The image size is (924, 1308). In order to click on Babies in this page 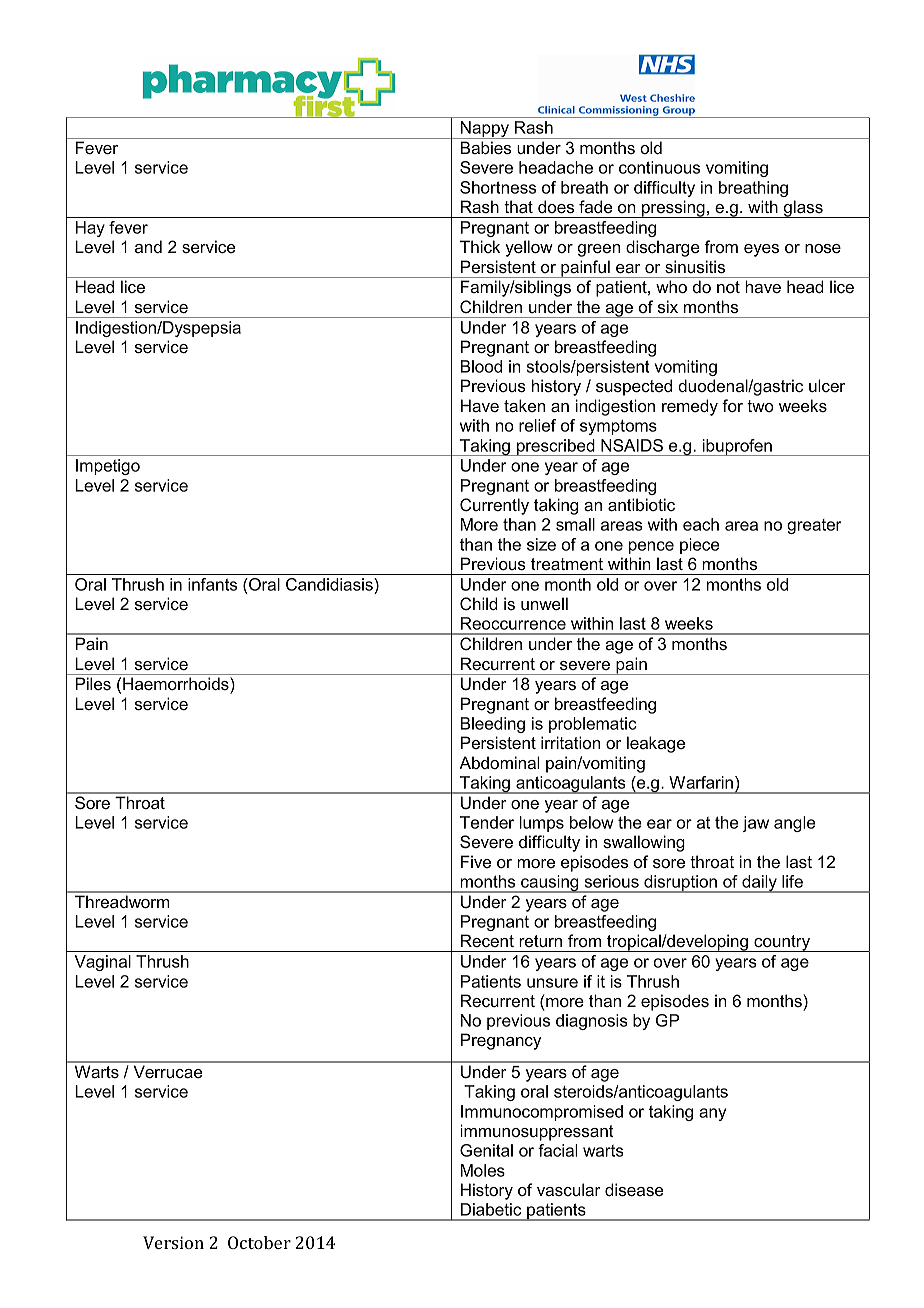, I will do `click(486, 147)`.
